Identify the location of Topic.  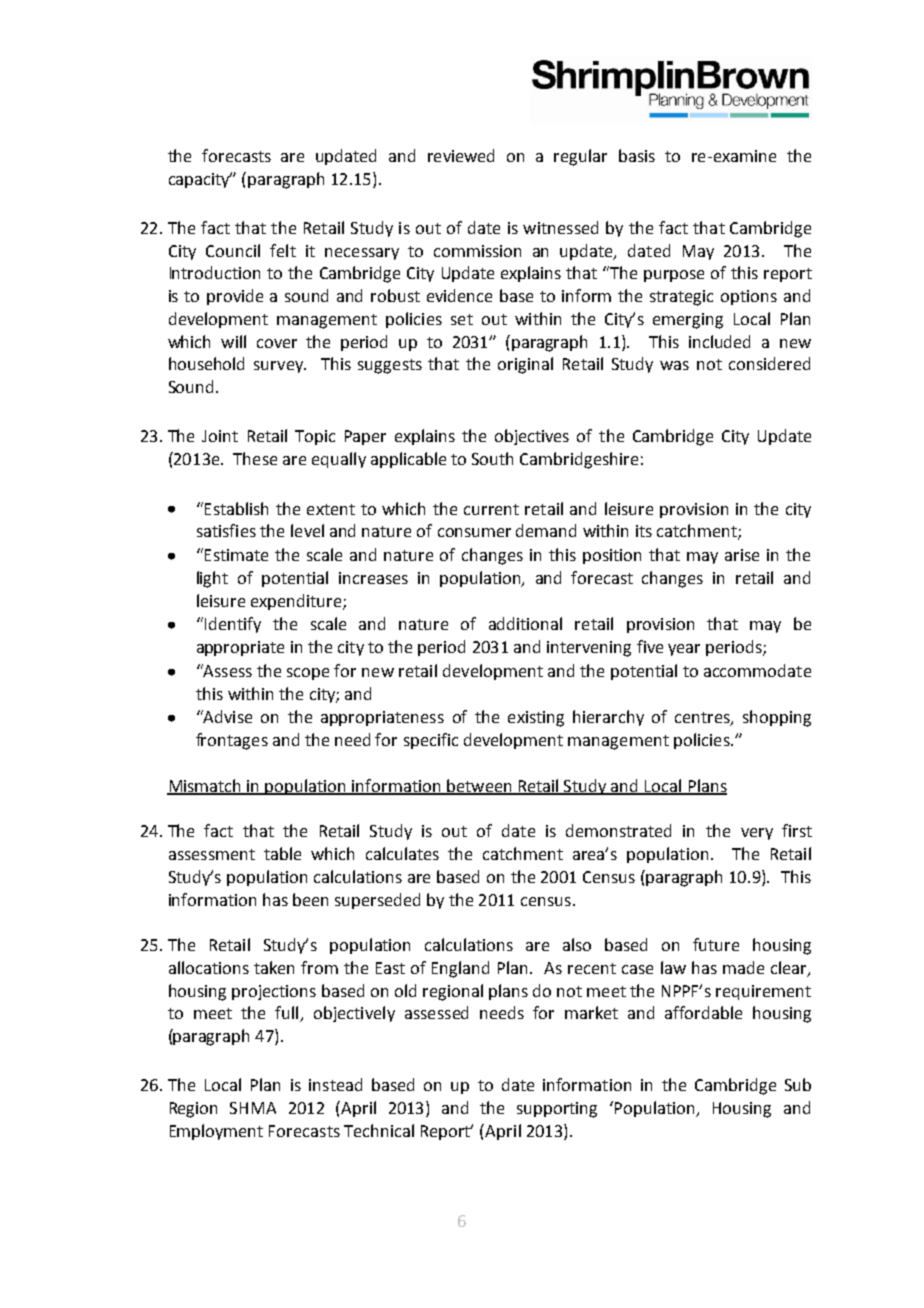
(315, 437).
